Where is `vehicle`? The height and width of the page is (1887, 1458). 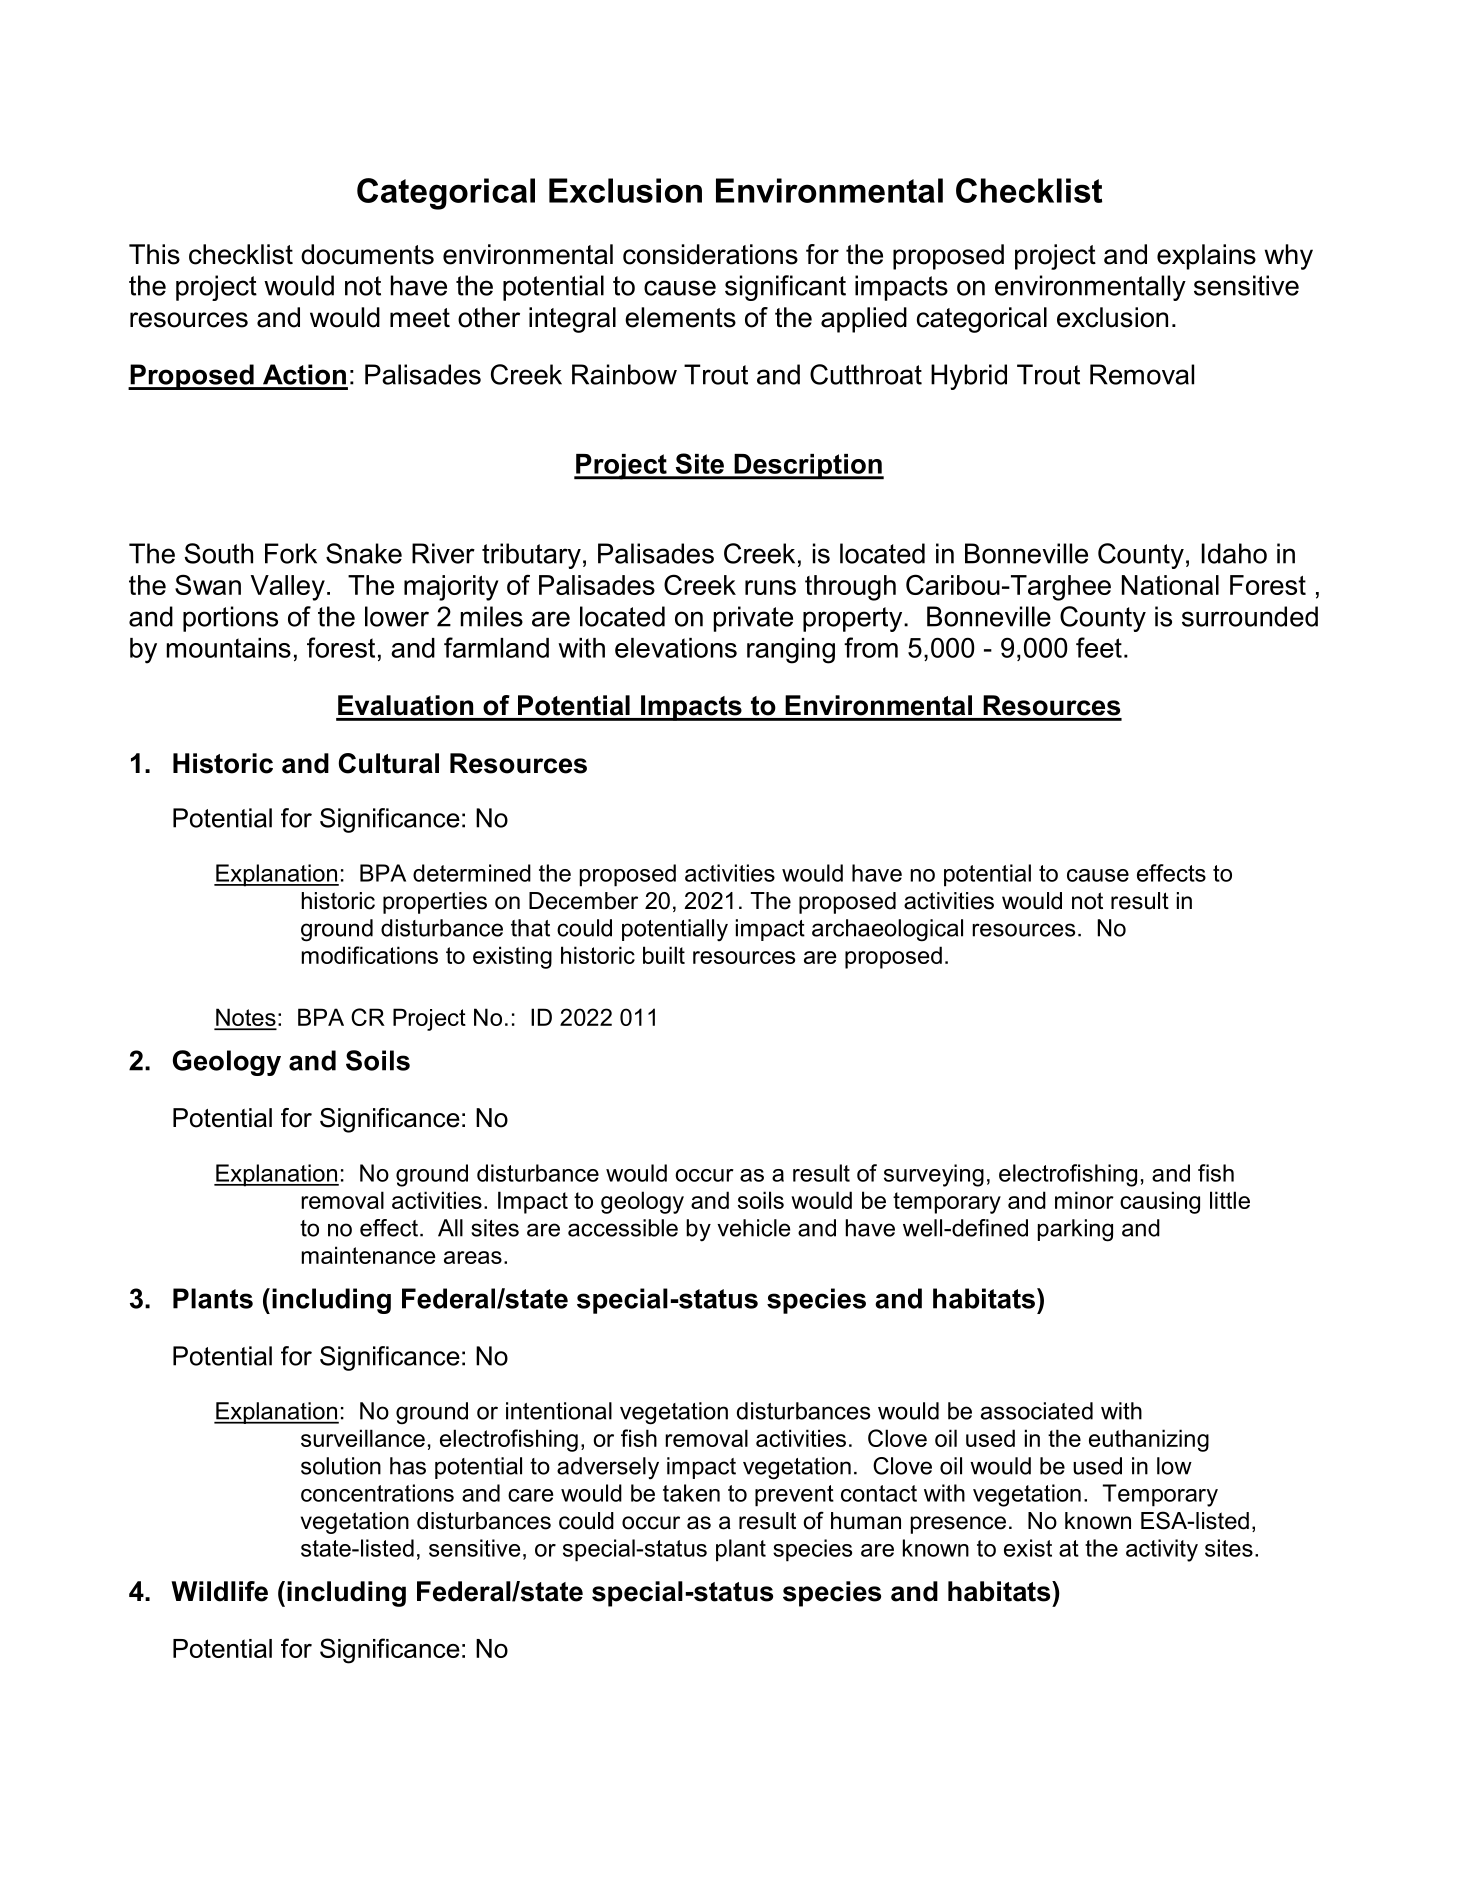 vehicle is located at coordinates (753, 1228).
